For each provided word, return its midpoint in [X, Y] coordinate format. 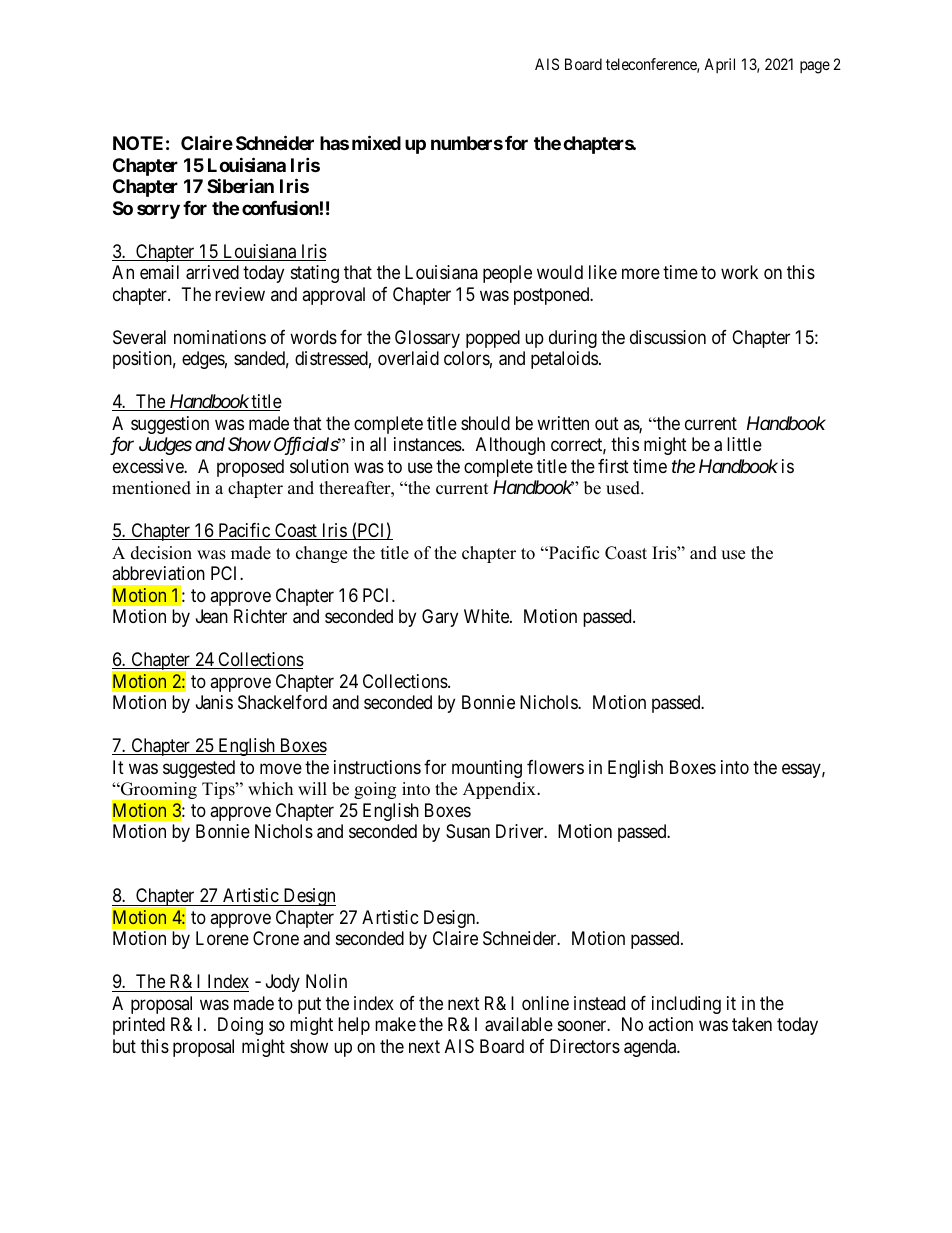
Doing [240, 1026]
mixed [376, 142]
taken [752, 1024]
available [519, 1024]
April [719, 65]
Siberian [240, 185]
